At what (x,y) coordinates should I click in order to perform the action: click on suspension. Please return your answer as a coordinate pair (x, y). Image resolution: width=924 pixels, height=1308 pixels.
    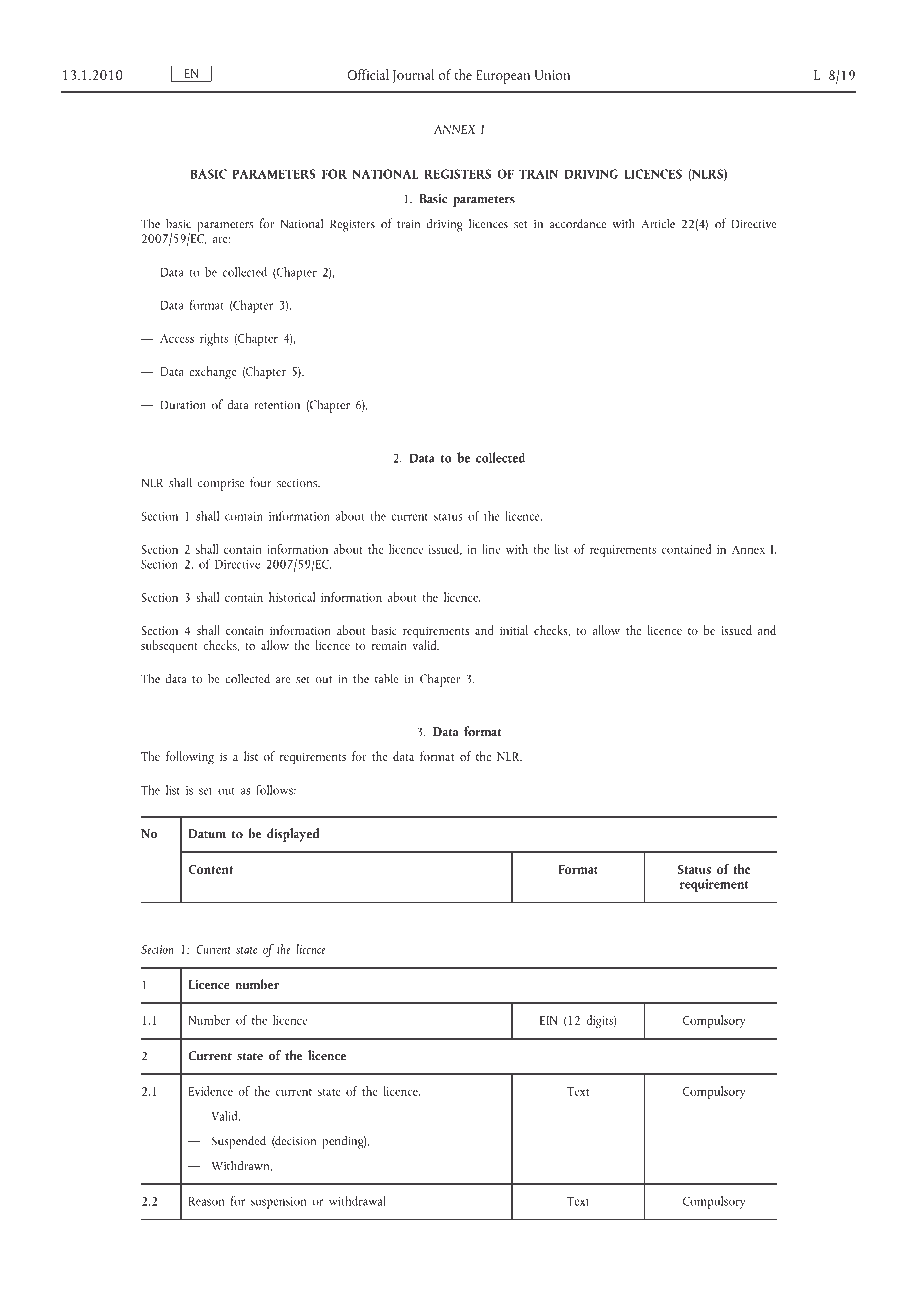
    Looking at the image, I should click on (279, 1203).
